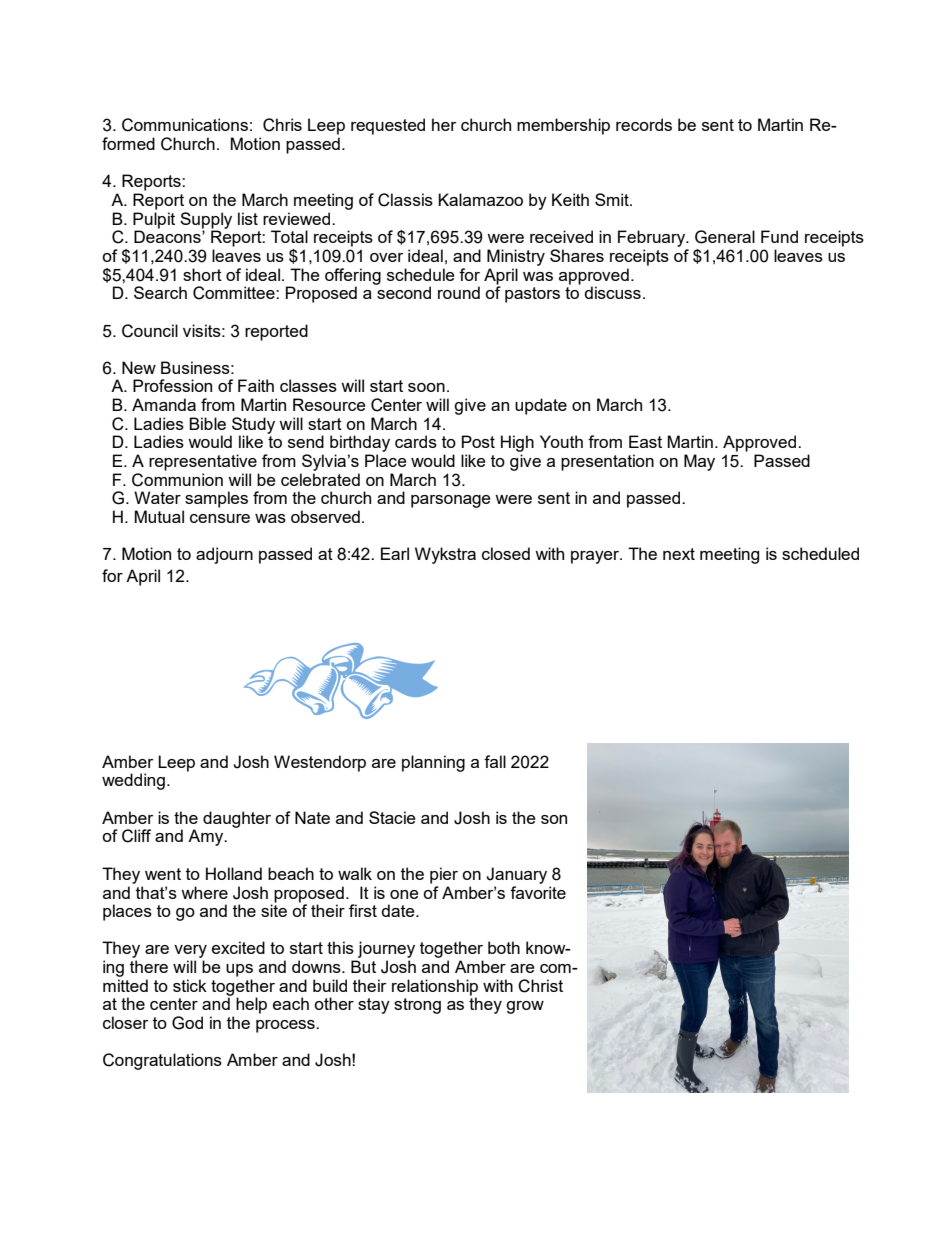 Image resolution: width=952 pixels, height=1233 pixels. I want to click on grow, so click(525, 1007).
